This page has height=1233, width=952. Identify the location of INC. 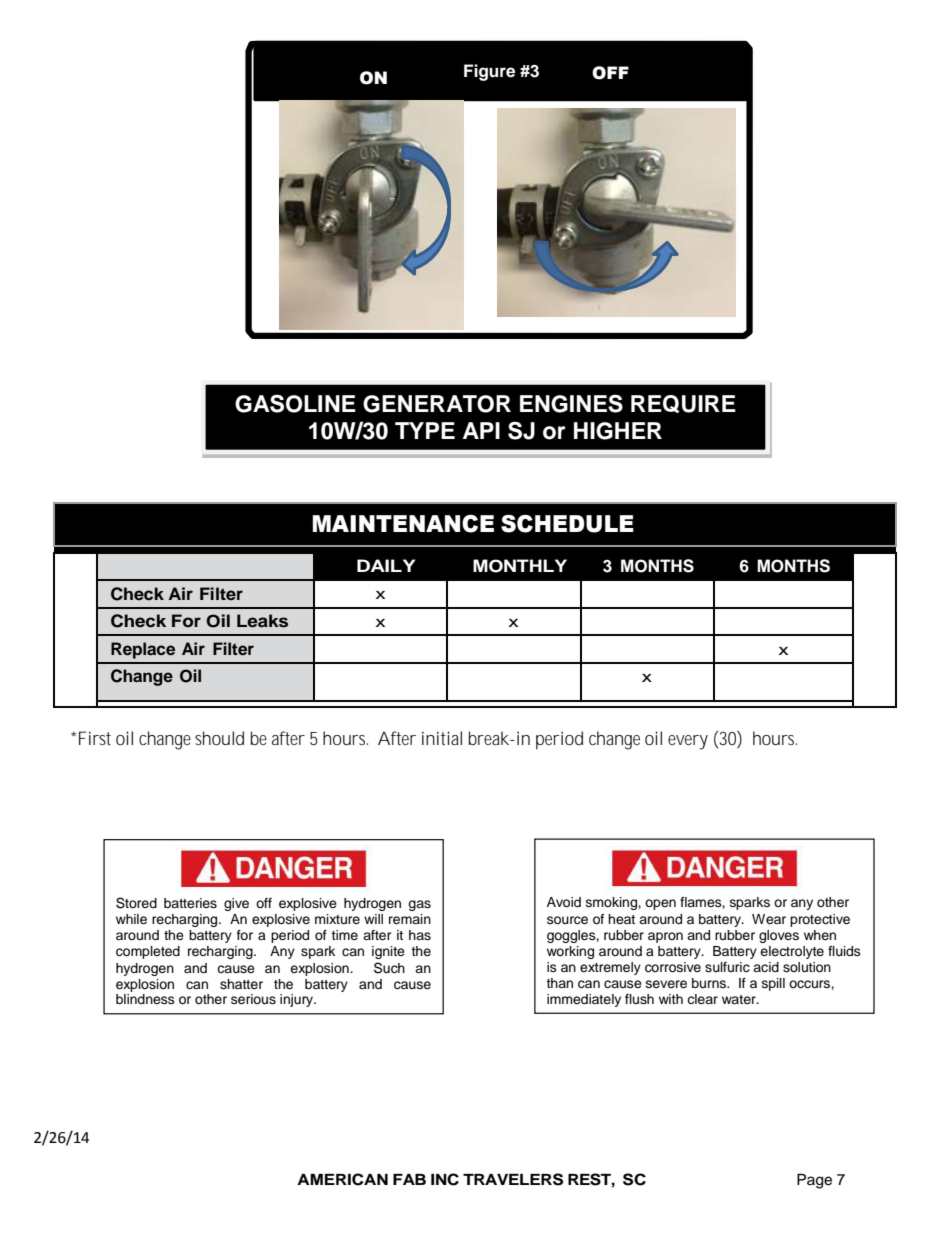
(445, 1179).
